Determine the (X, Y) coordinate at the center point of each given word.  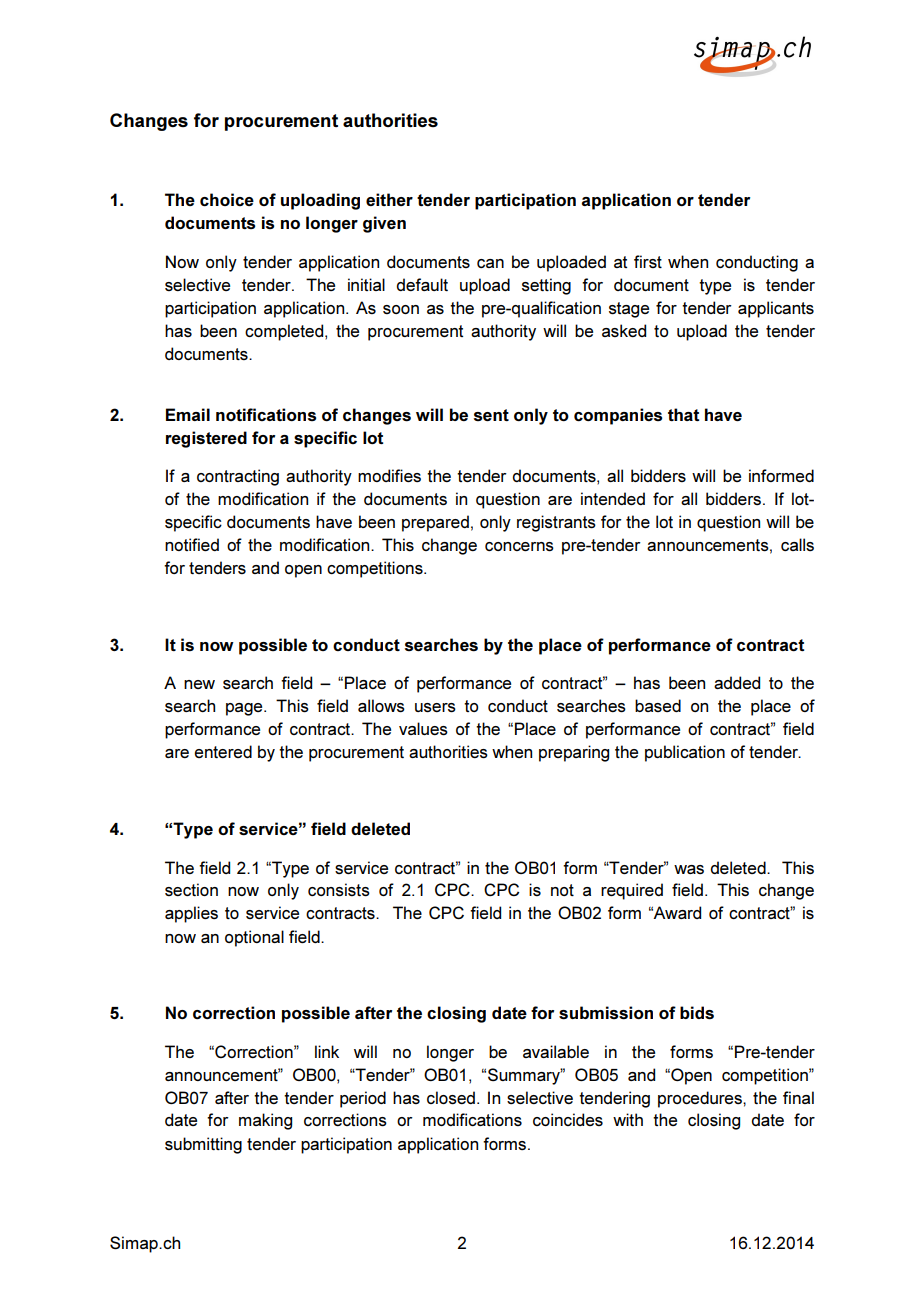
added (737, 682)
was (689, 869)
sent (491, 415)
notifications (266, 414)
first (648, 261)
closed (451, 1098)
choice (227, 199)
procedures (701, 1099)
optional (254, 938)
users (435, 708)
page (245, 709)
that (683, 414)
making (265, 1121)
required (632, 891)
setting (546, 286)
